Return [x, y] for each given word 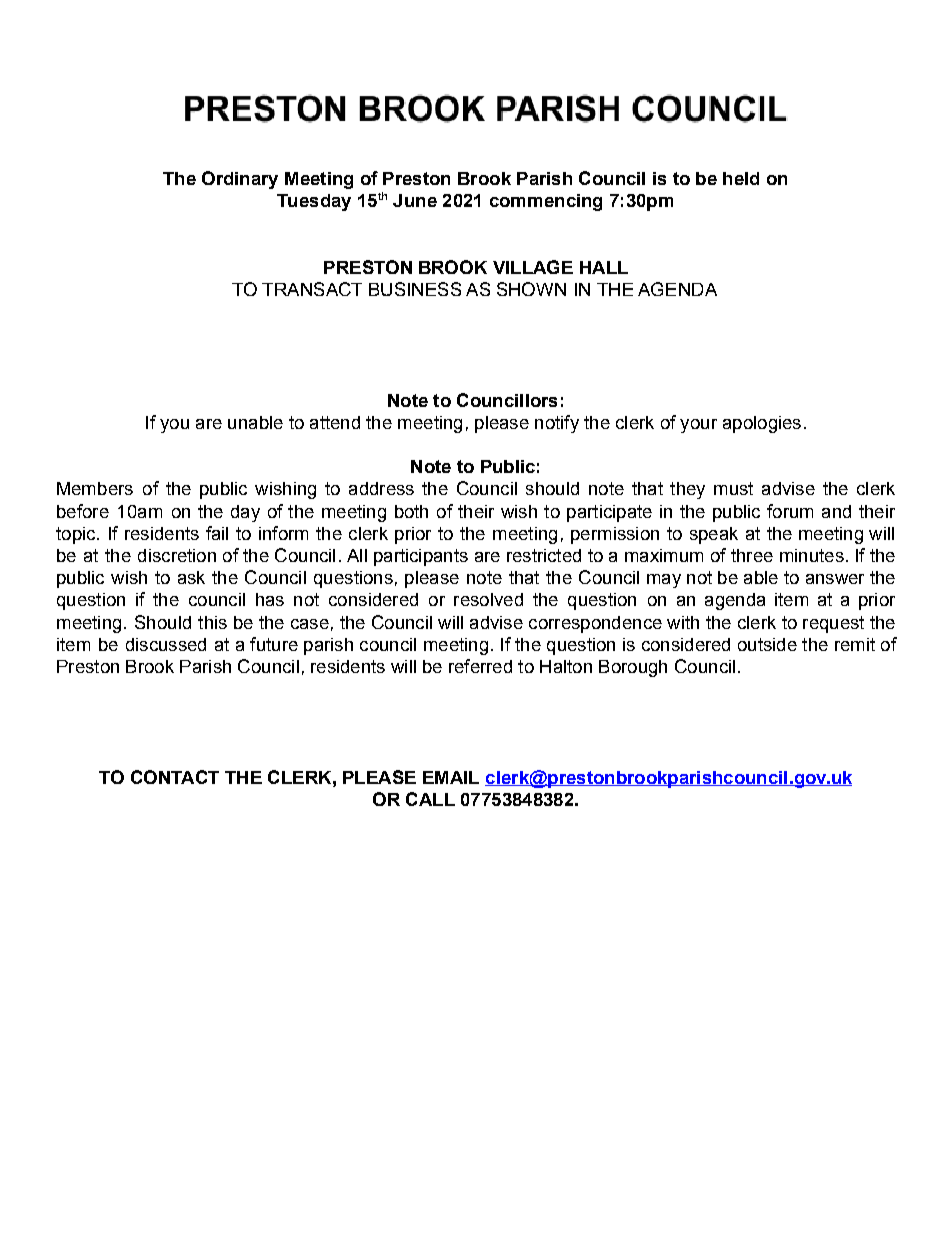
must [733, 488]
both [411, 511]
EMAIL [451, 777]
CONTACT [175, 777]
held [741, 178]
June [415, 200]
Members [95, 488]
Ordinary [240, 180]
